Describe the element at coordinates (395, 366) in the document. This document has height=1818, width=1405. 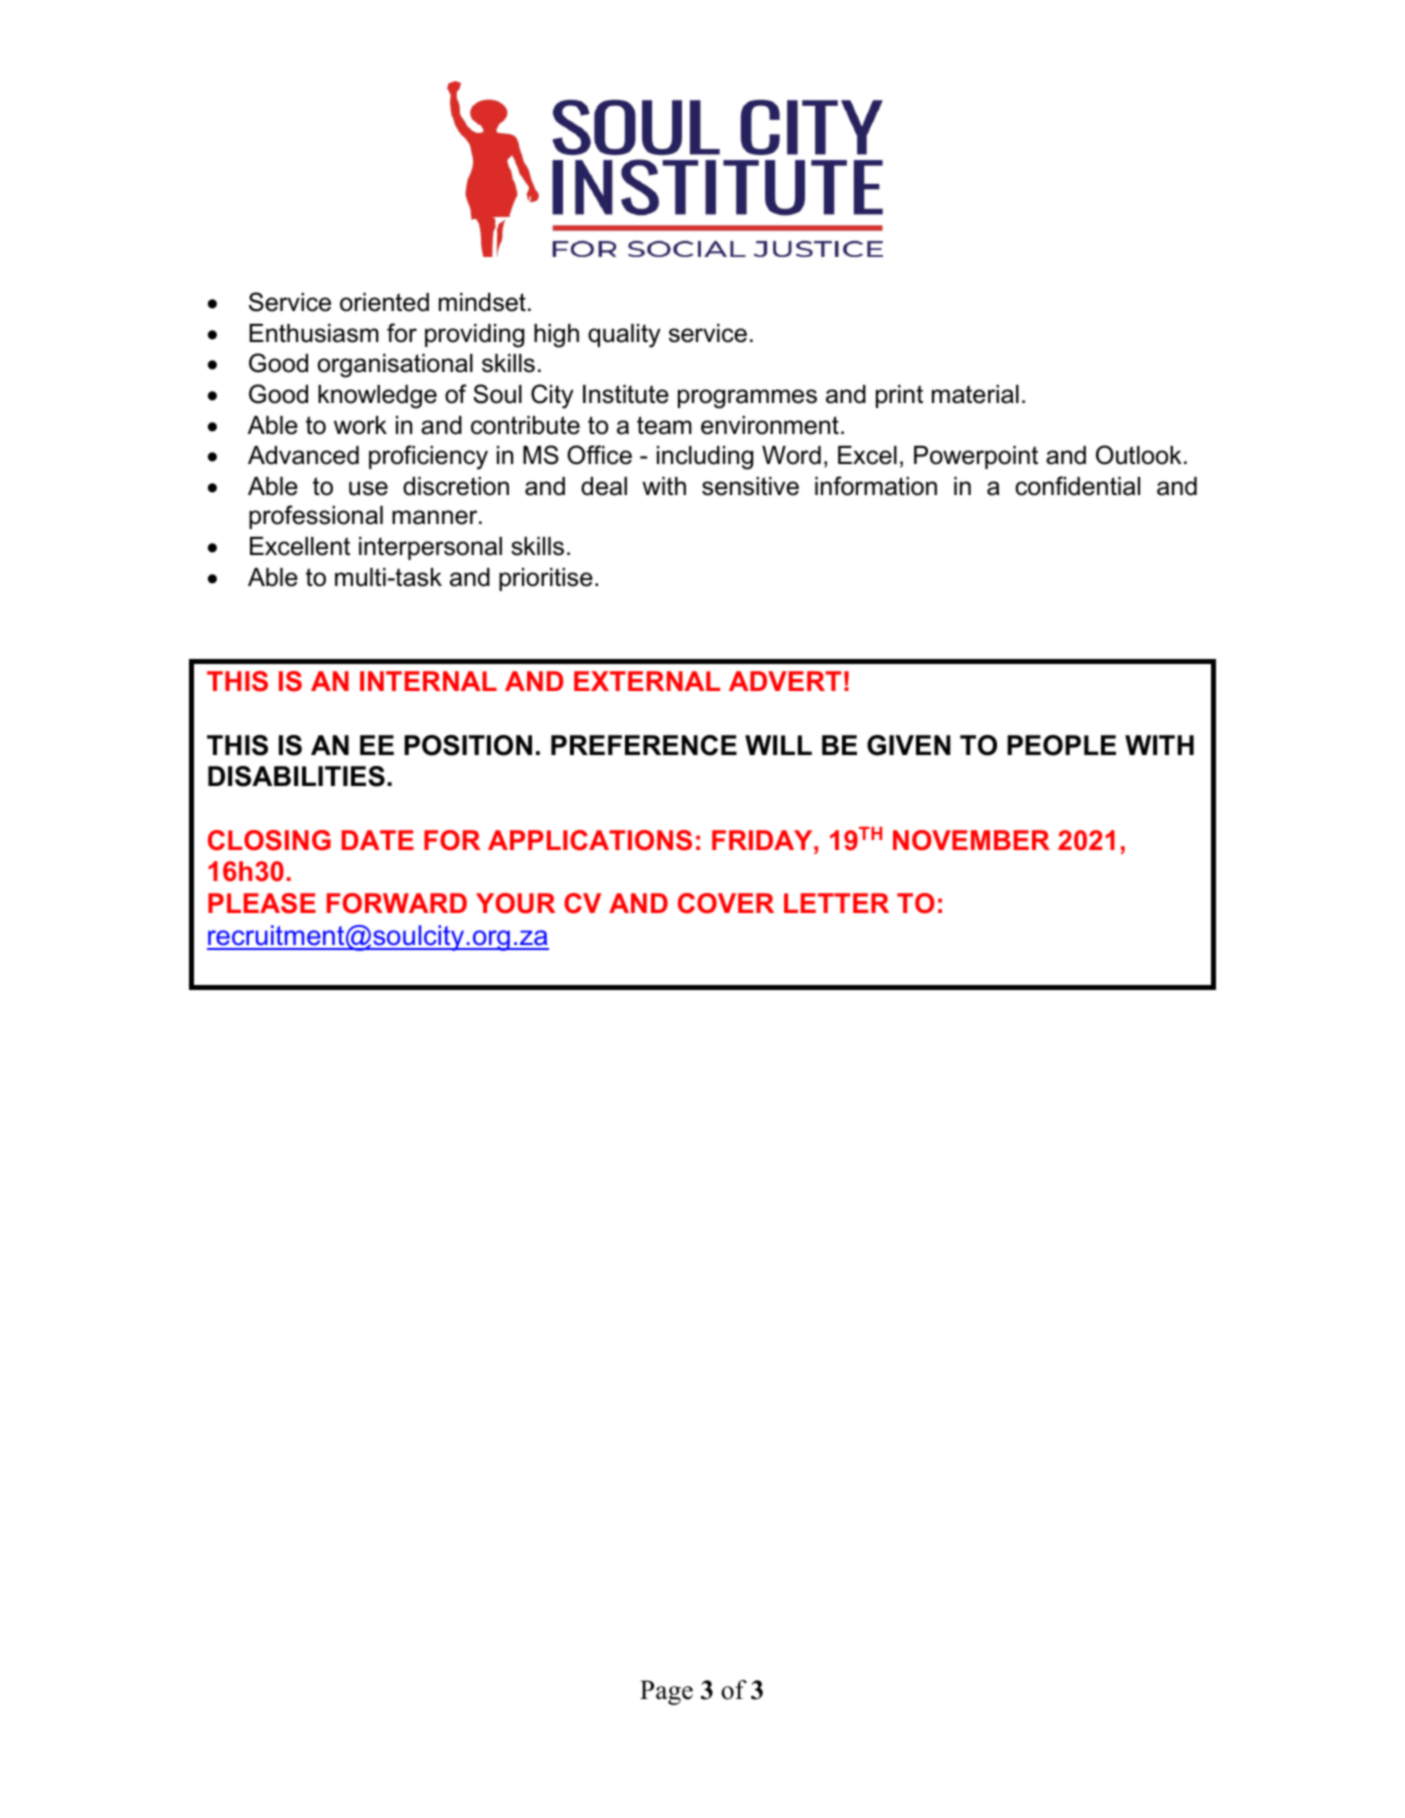
I see `organisational` at that location.
